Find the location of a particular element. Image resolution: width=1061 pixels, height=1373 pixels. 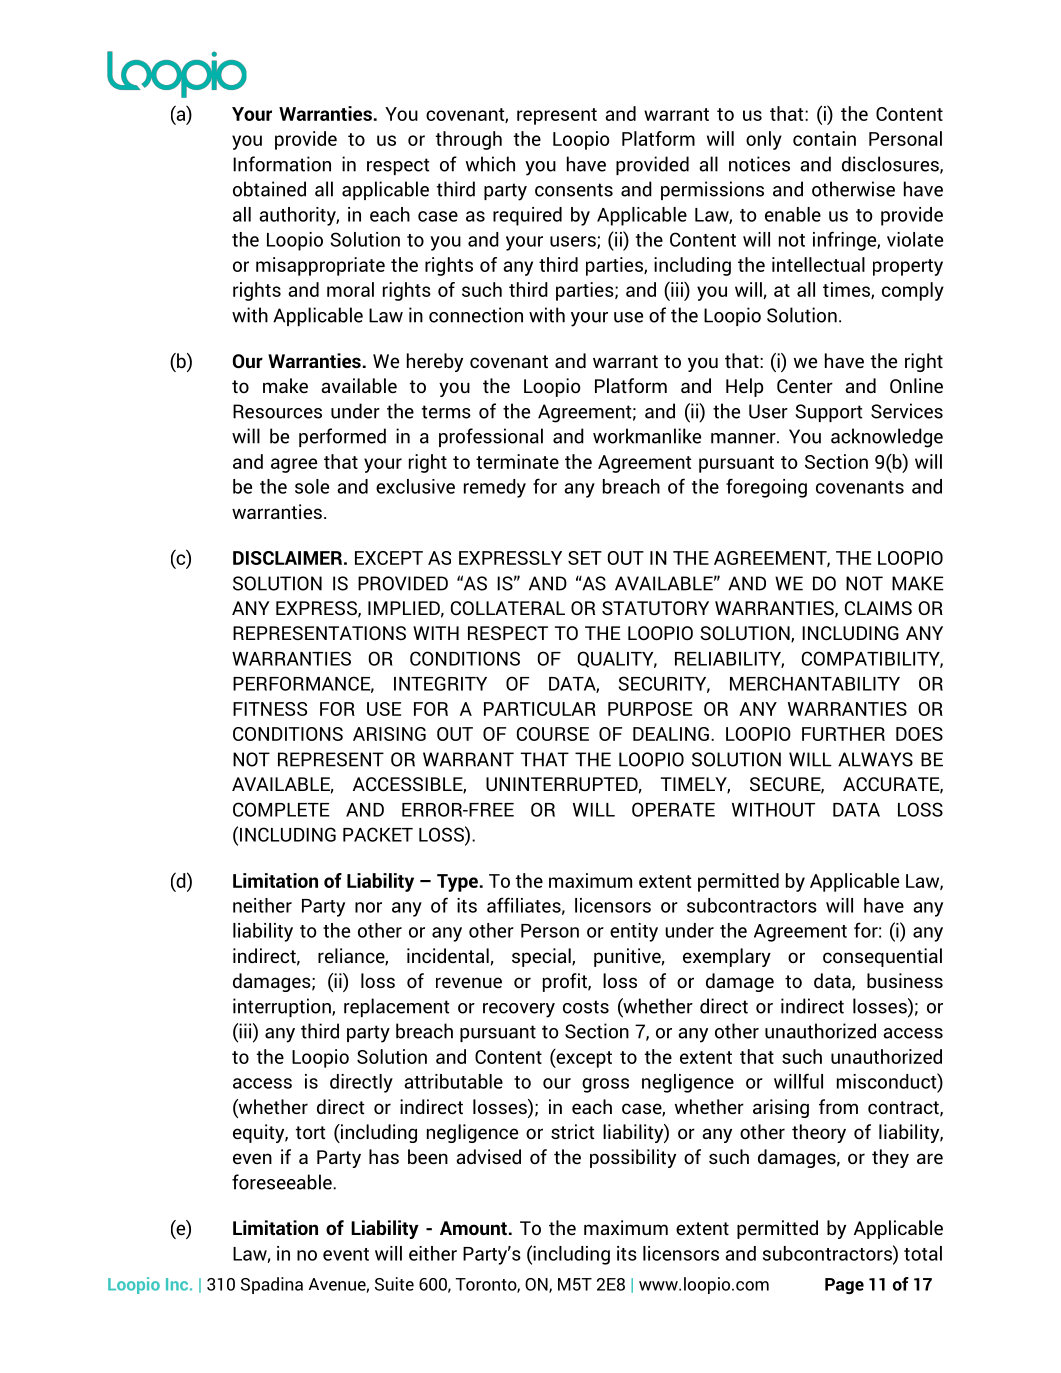

consents is located at coordinates (574, 190).
